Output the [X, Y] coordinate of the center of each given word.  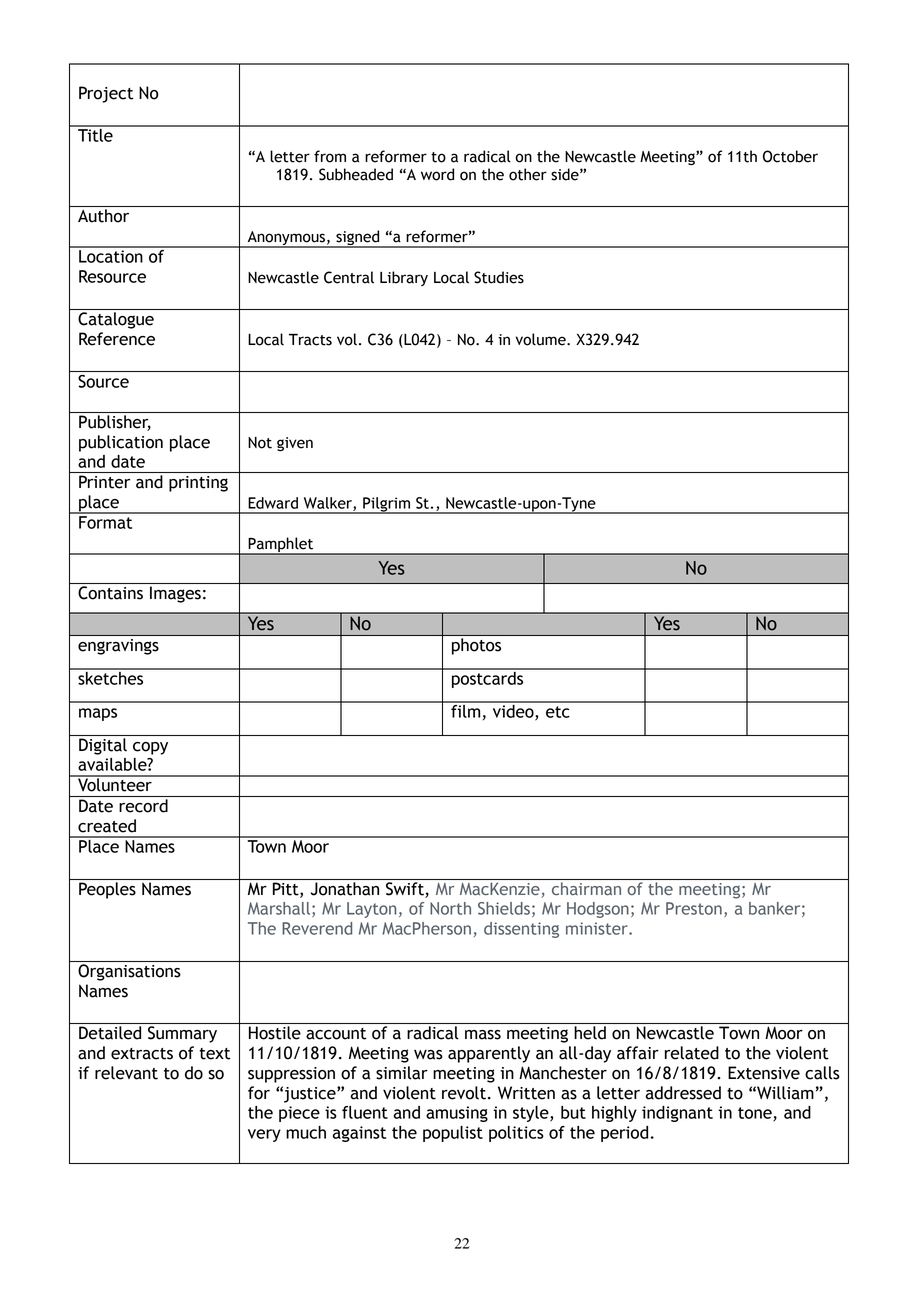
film [466, 710]
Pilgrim [386, 505]
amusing [457, 1114]
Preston [694, 908]
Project [106, 94]
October [790, 156]
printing [198, 484]
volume [542, 339]
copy [150, 748]
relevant [126, 1073]
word [437, 174]
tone [756, 1114]
